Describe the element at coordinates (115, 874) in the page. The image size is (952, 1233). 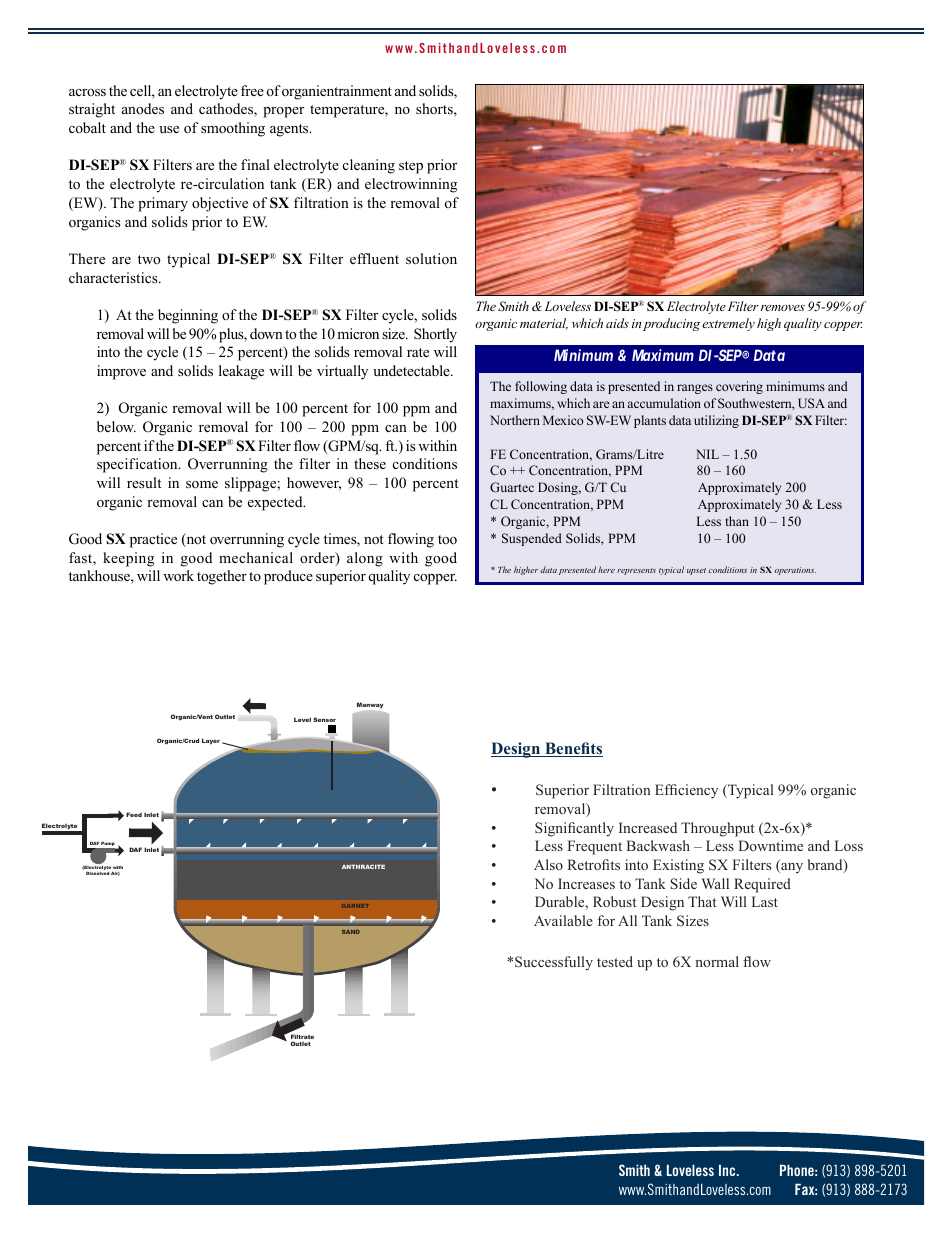
I see `Air` at that location.
